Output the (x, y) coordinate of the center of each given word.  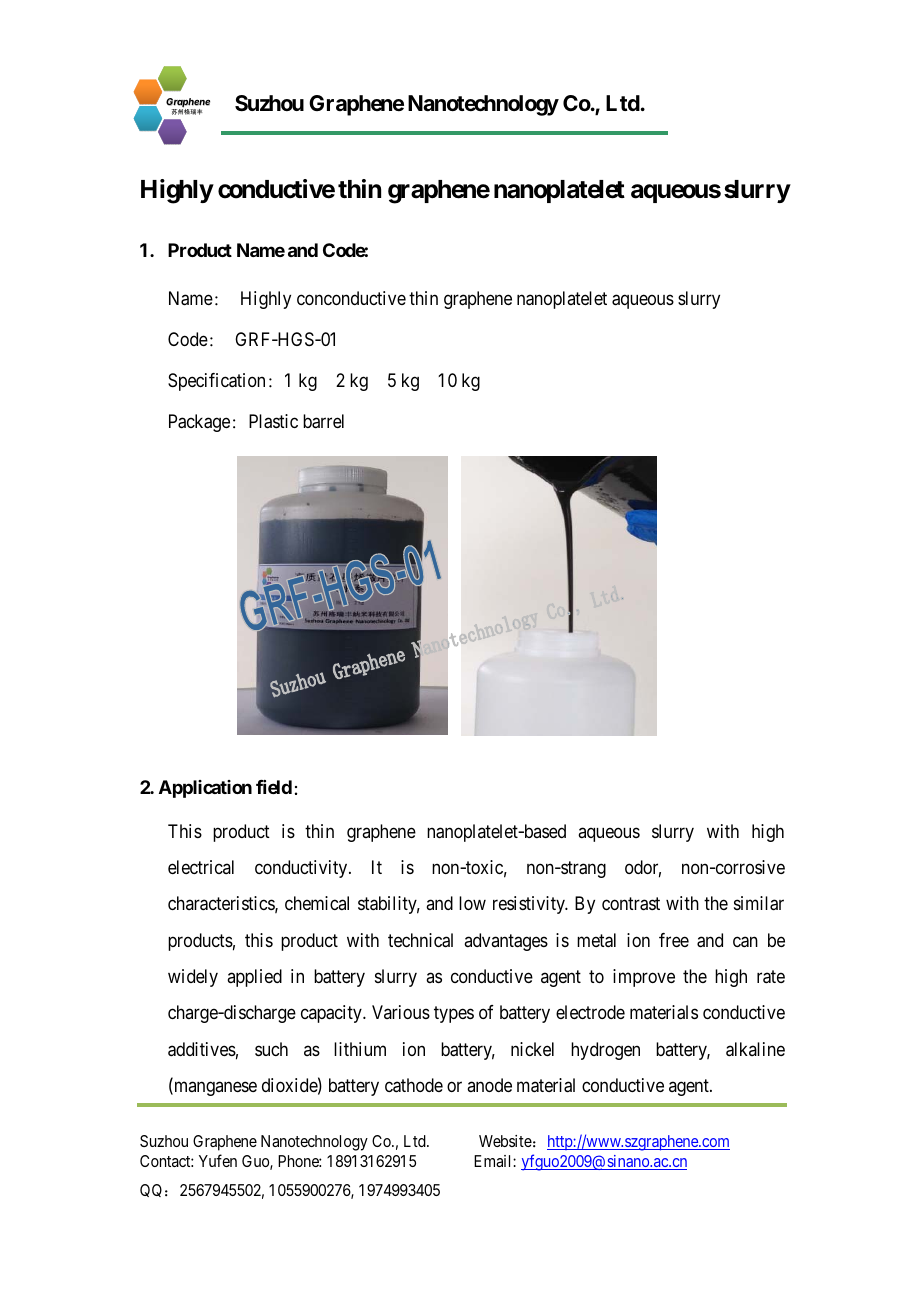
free (674, 940)
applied (254, 978)
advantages (506, 942)
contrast (631, 904)
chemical (317, 903)
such (271, 1049)
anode (489, 1085)
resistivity (530, 905)
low (472, 903)
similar (759, 903)
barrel (323, 421)
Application (205, 789)
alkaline (755, 1049)
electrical (201, 867)
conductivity (302, 869)
